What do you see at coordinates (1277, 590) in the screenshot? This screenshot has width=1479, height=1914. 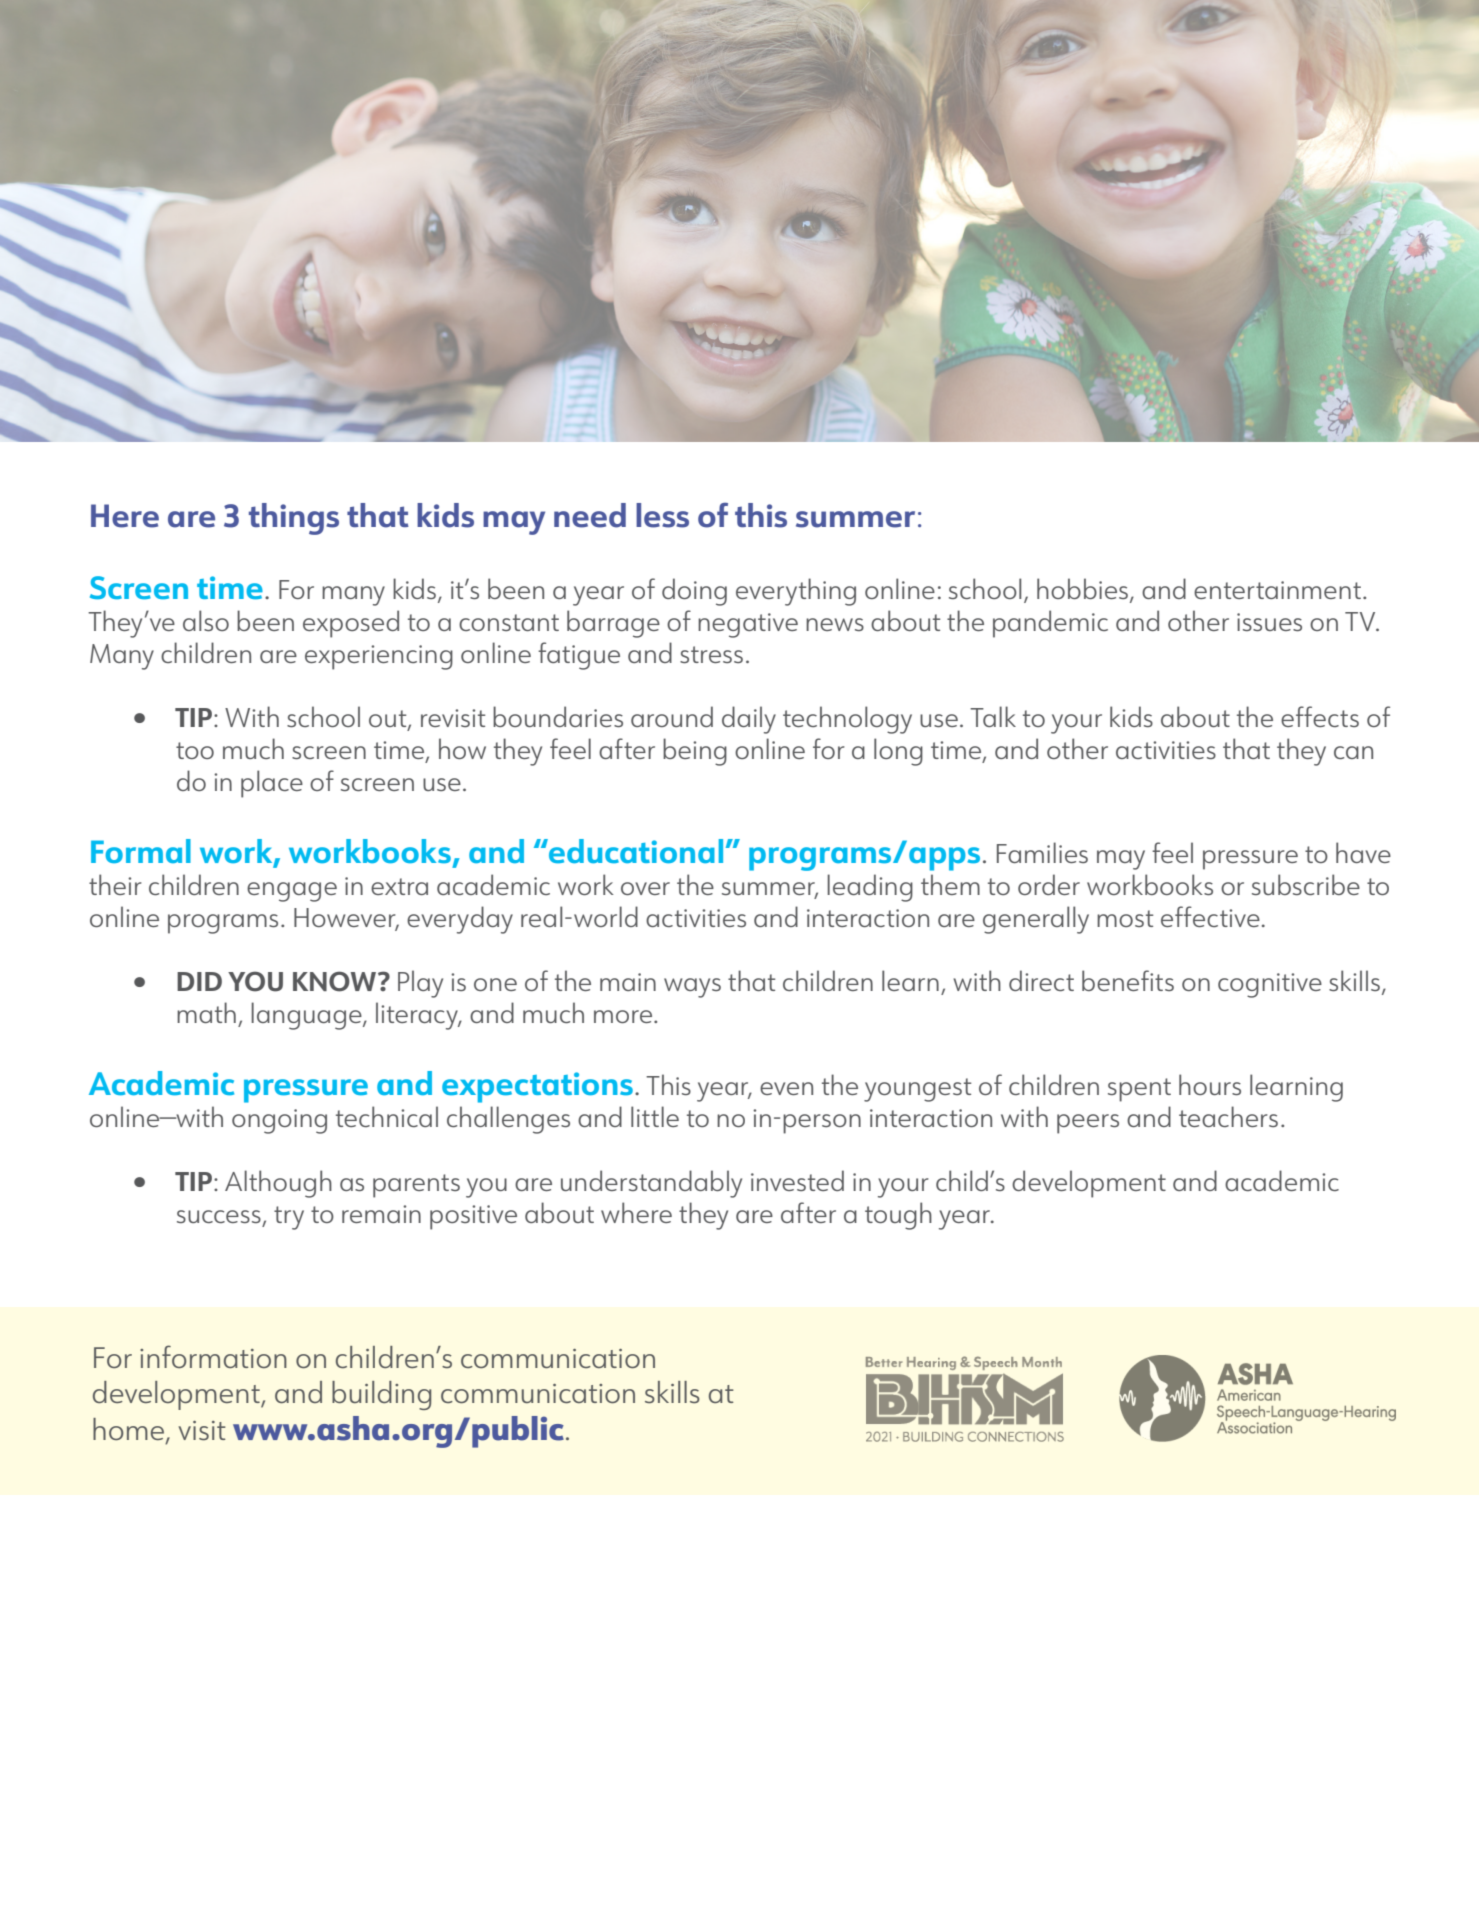 I see `entertainment` at bounding box center [1277, 590].
